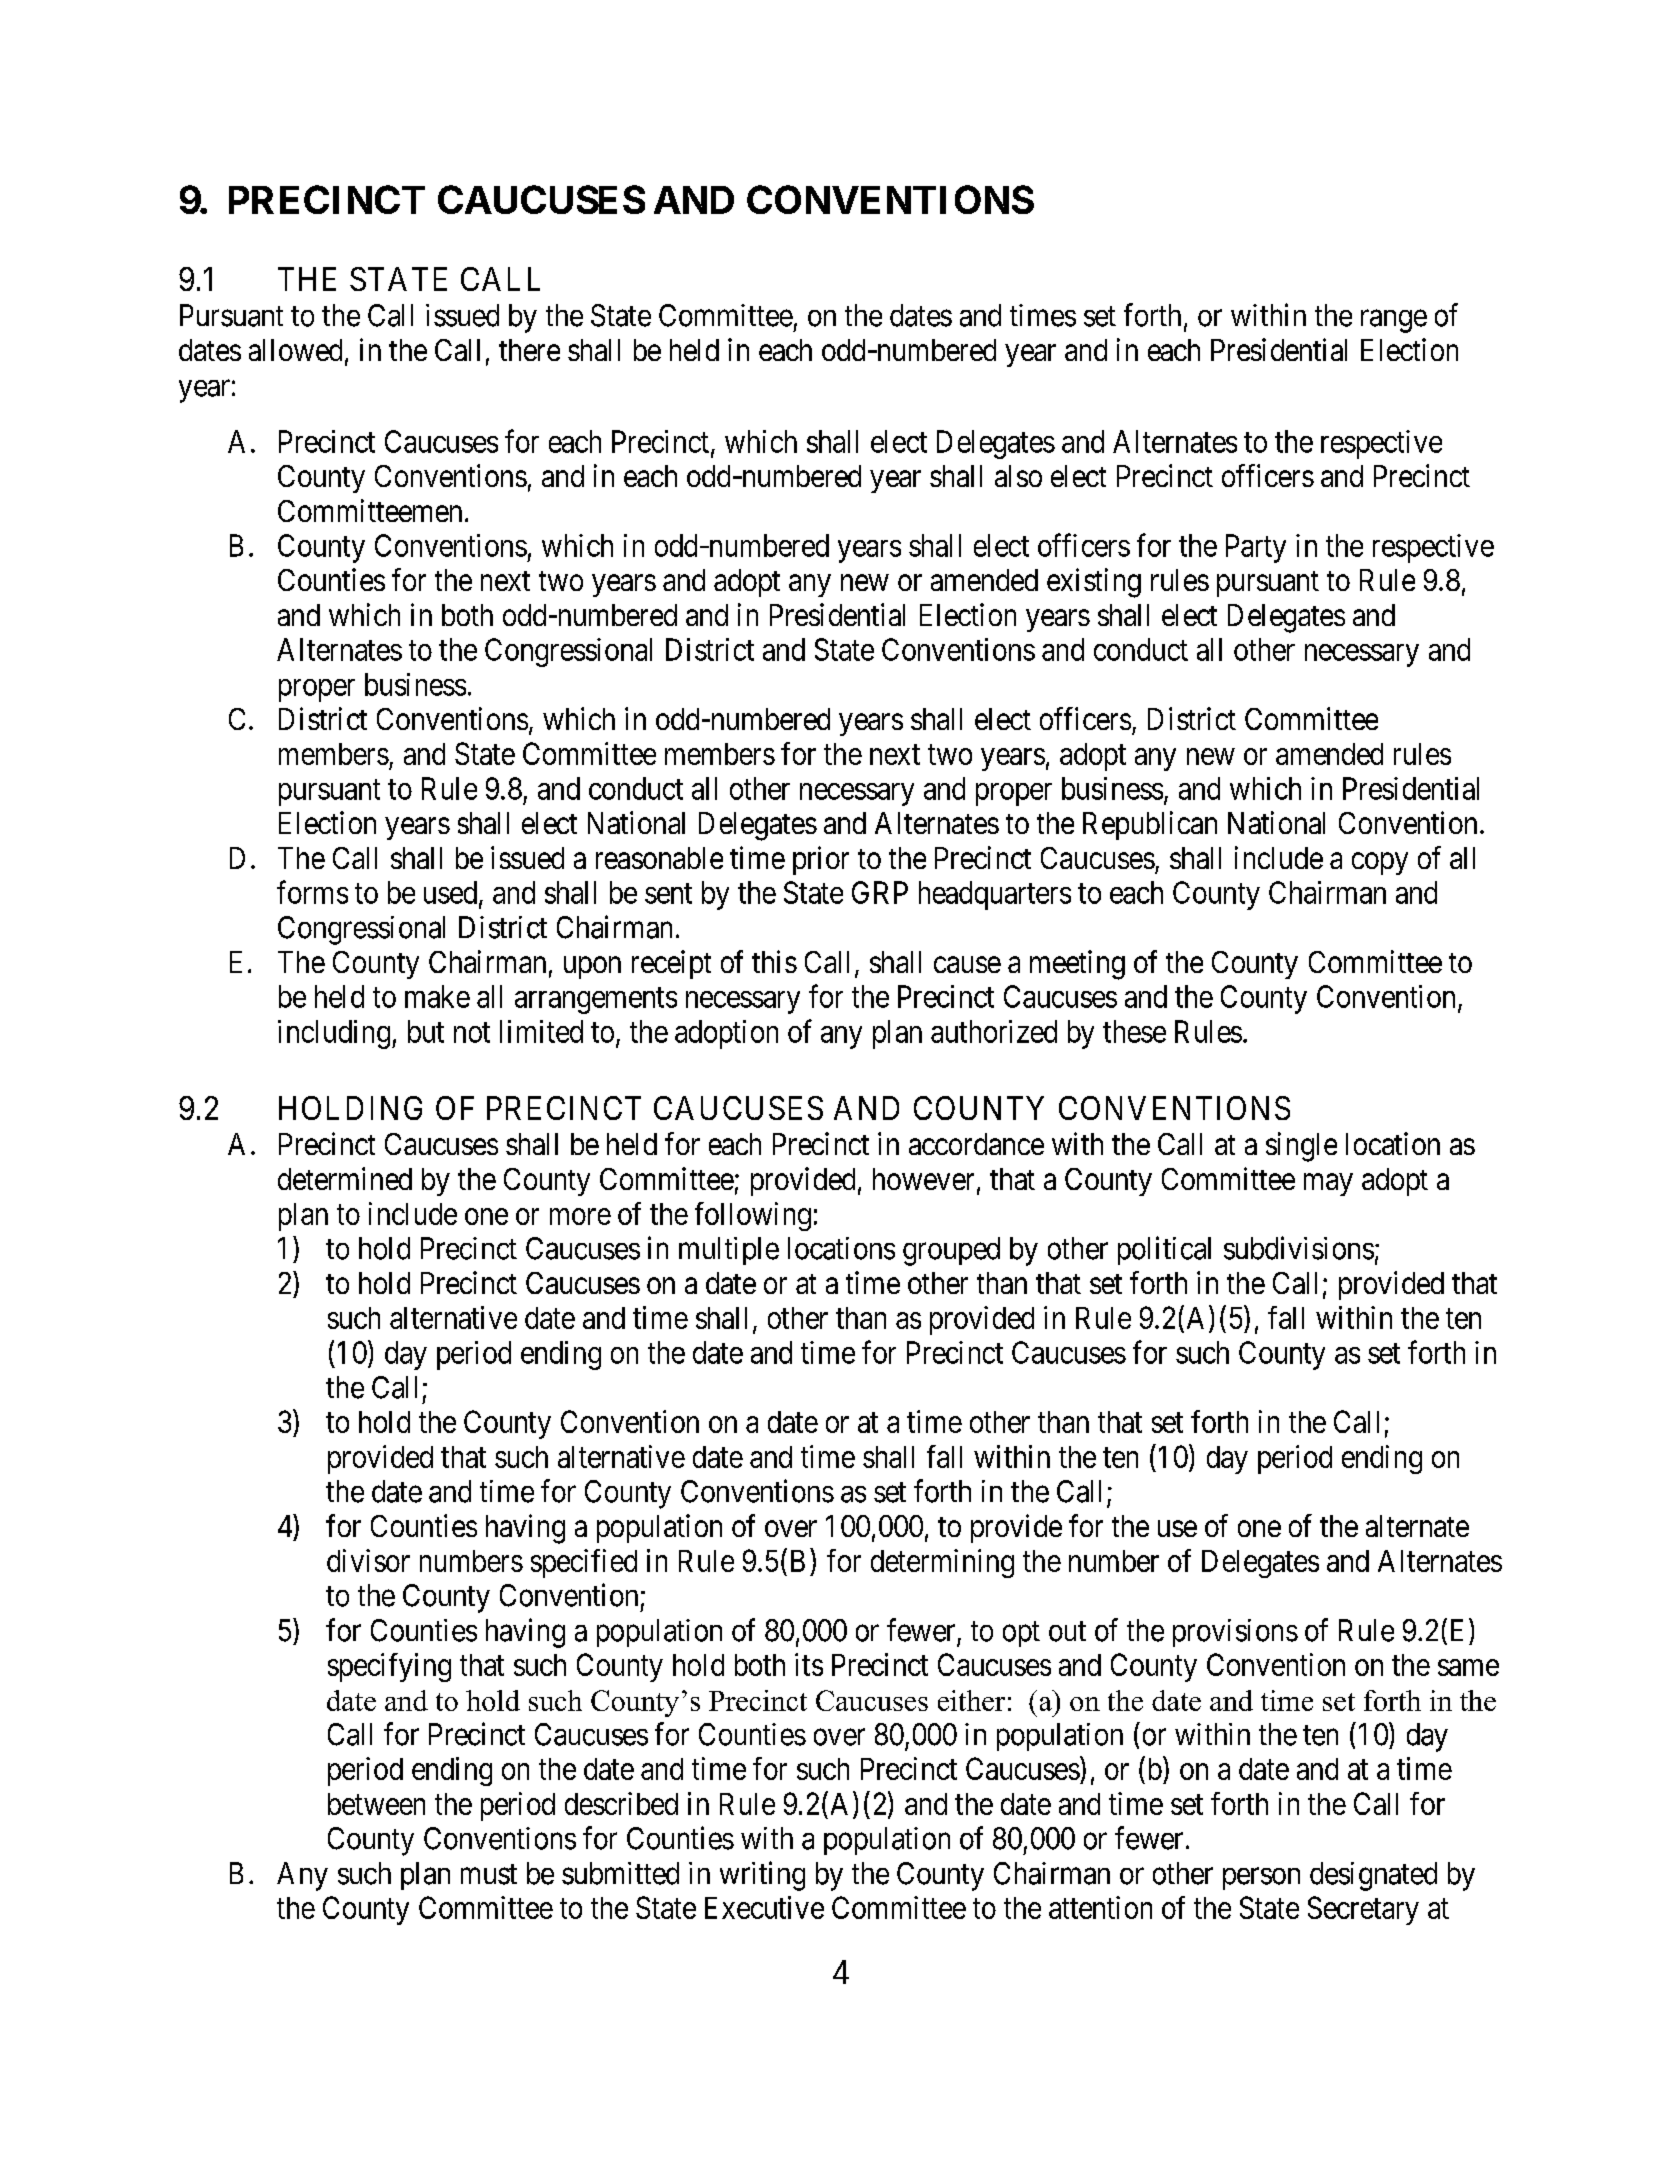 This image has width=1679, height=2173. Describe the element at coordinates (762, 1876) in the image. I see `writing` at that location.
